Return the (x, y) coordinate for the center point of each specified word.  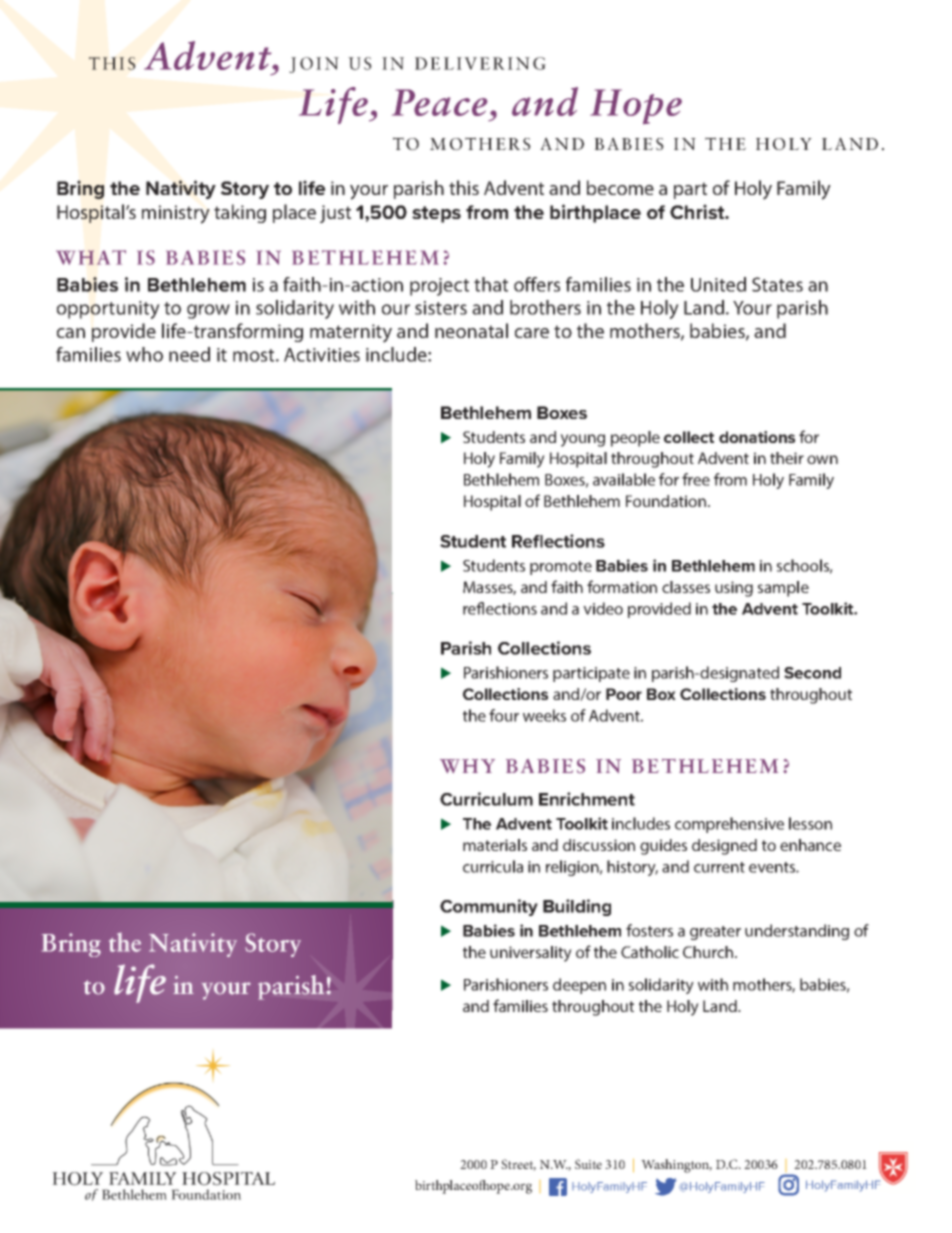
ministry (176, 214)
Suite (588, 1164)
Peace (440, 102)
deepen (579, 986)
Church (709, 952)
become (620, 187)
